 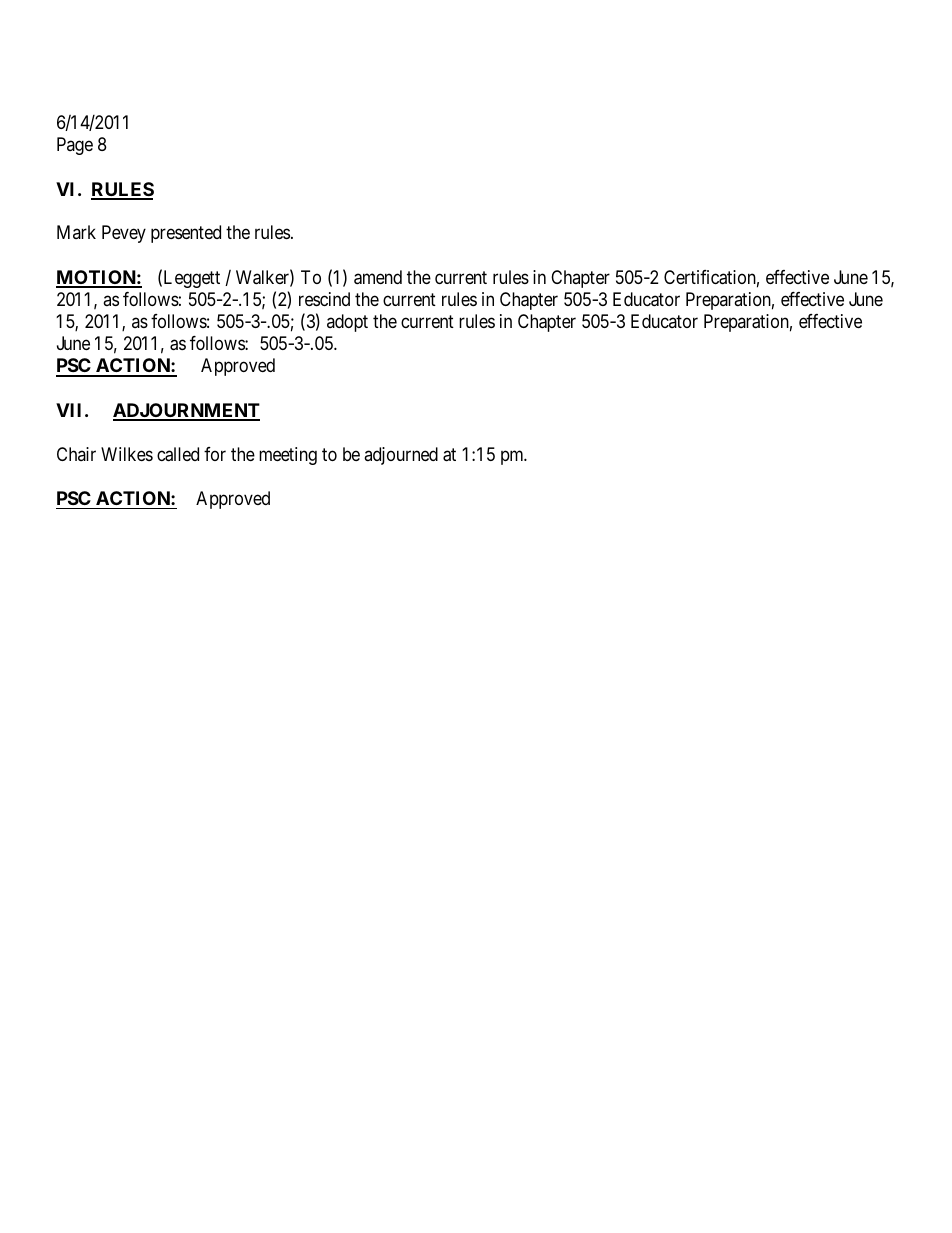 I want to click on rescind, so click(x=324, y=299).
